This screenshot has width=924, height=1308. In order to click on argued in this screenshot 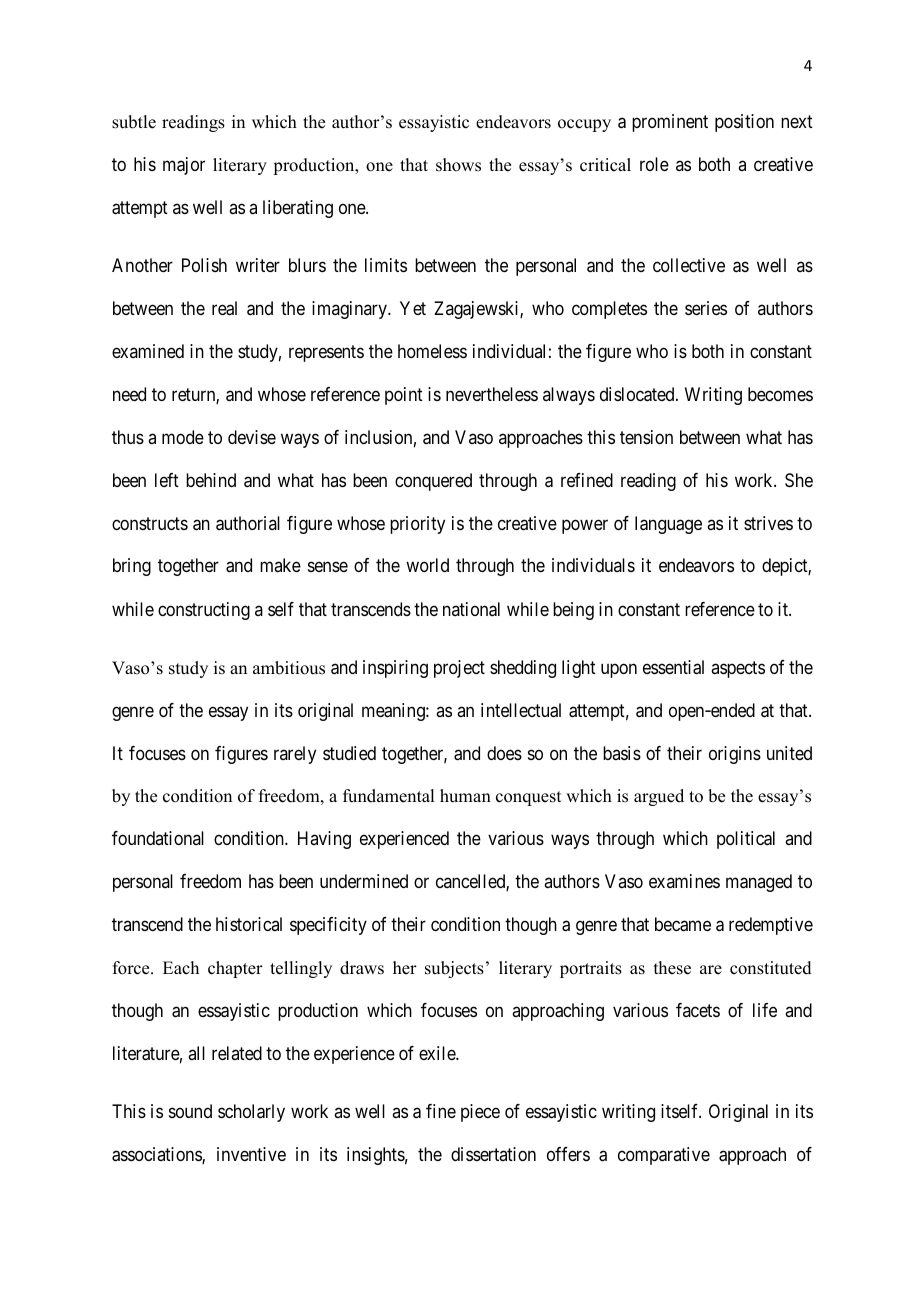, I will do `click(659, 797)`.
